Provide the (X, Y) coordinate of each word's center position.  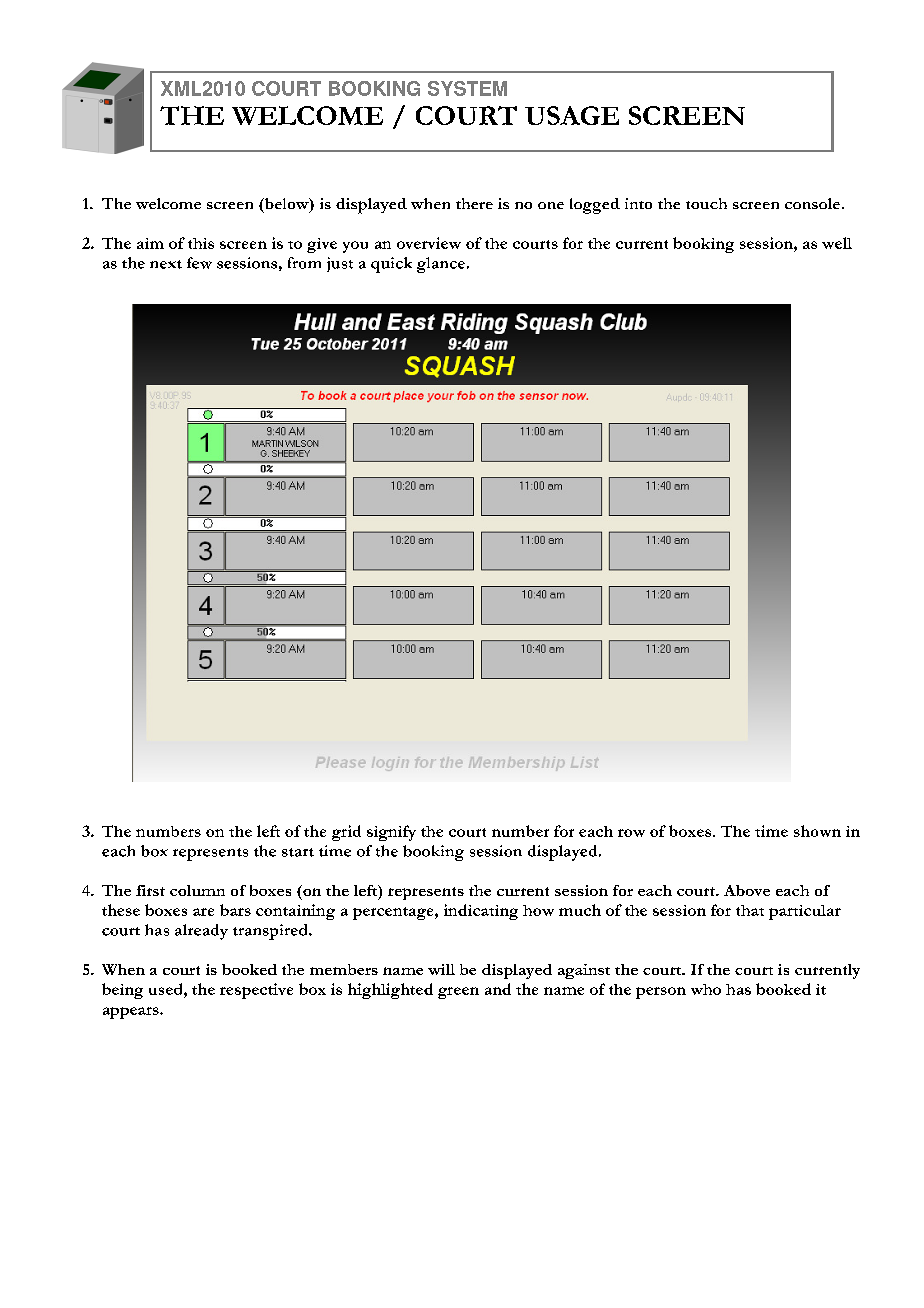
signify (391, 833)
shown (817, 831)
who (706, 989)
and (498, 989)
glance (441, 265)
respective (256, 991)
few (199, 263)
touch (706, 203)
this (201, 243)
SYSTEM (467, 88)
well (837, 243)
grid (346, 833)
